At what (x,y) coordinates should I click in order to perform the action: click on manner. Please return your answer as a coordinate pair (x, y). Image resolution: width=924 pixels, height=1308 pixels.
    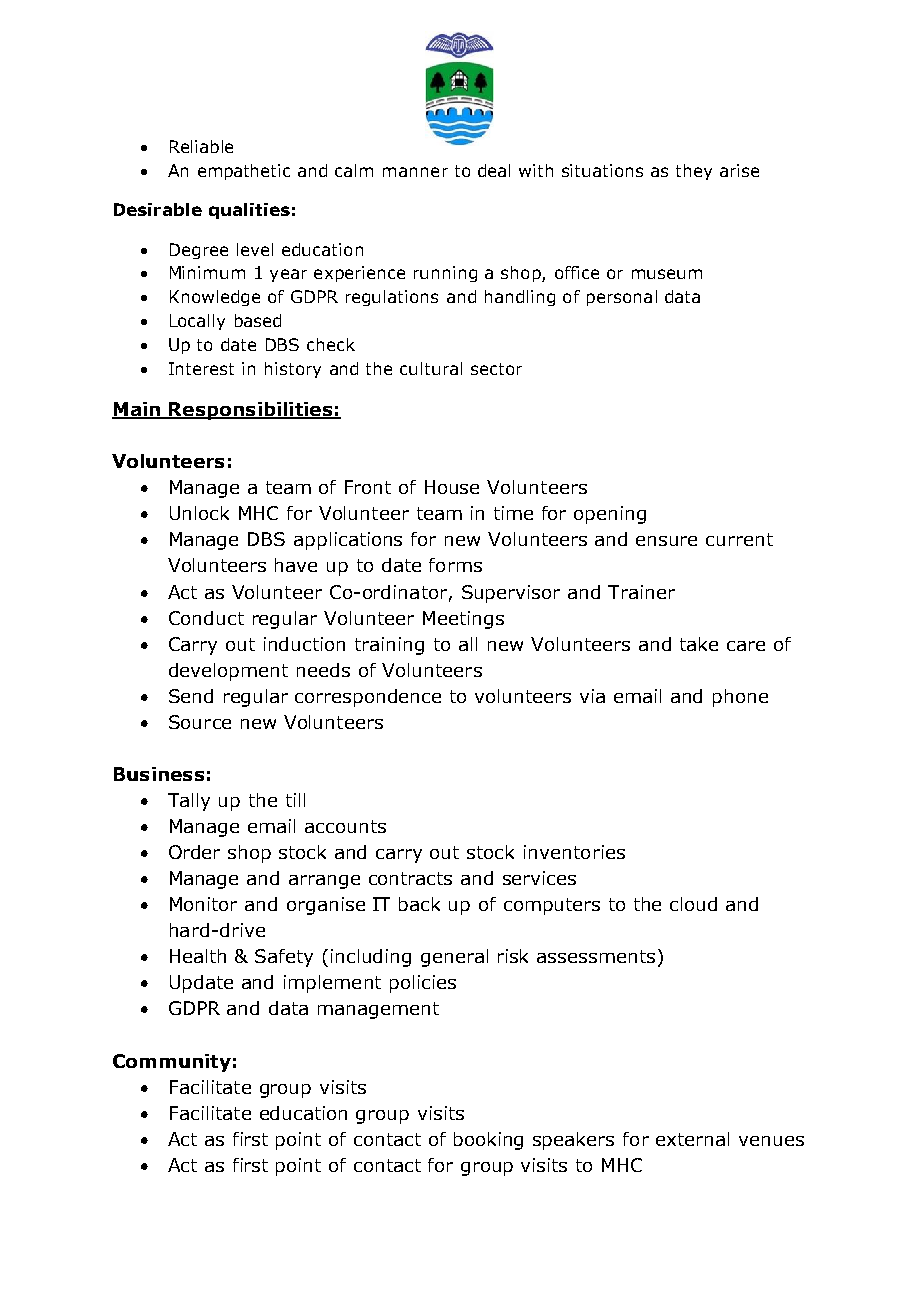
    Looking at the image, I should click on (415, 172).
